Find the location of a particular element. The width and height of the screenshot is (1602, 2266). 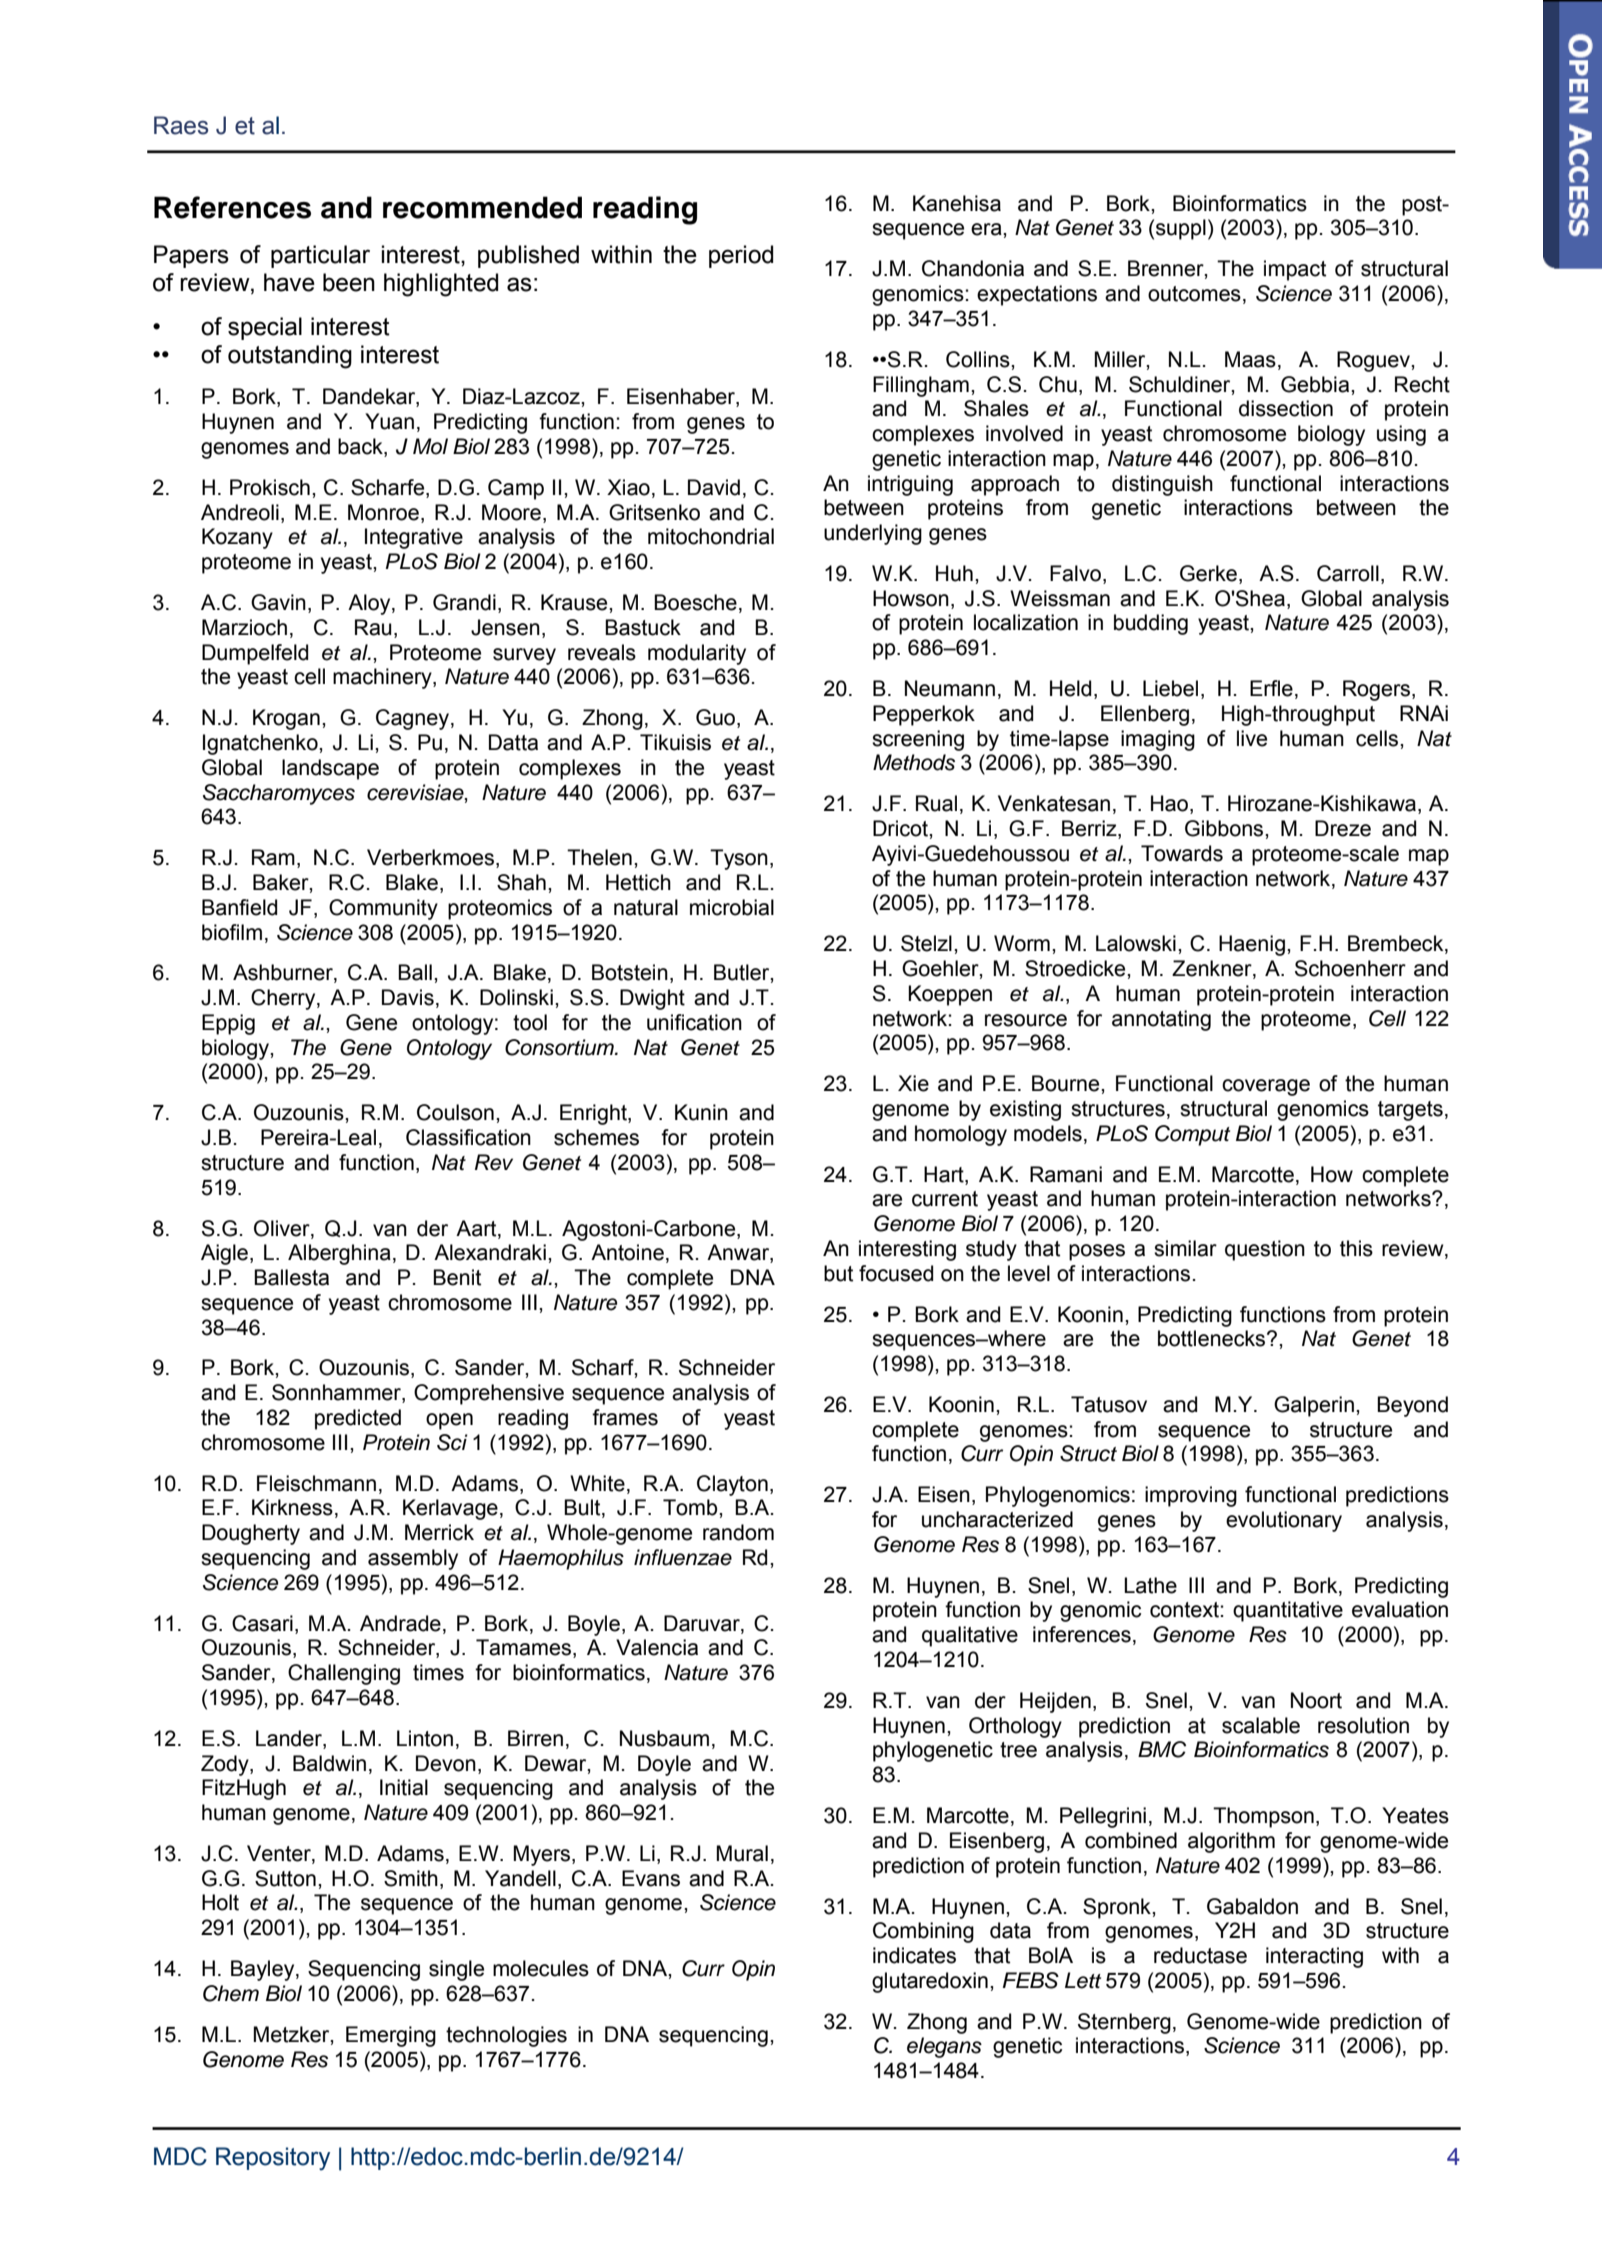

impact is located at coordinates (1295, 270).
